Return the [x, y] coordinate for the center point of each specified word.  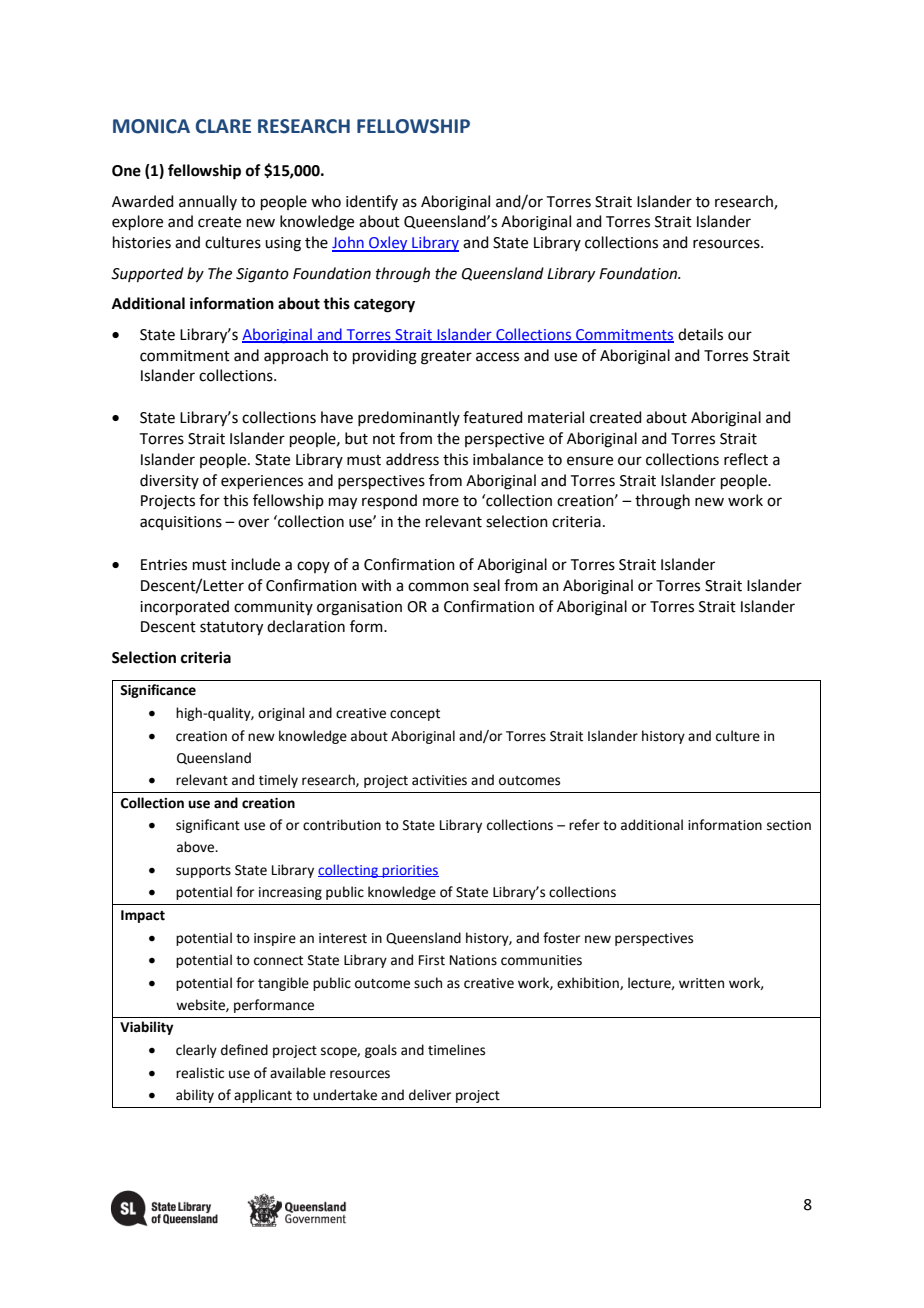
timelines [456, 1050]
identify [372, 202]
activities [439, 780]
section [789, 825]
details [700, 334]
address [412, 459]
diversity [169, 481]
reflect [746, 459]
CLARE [223, 126]
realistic [200, 1073]
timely [278, 781]
